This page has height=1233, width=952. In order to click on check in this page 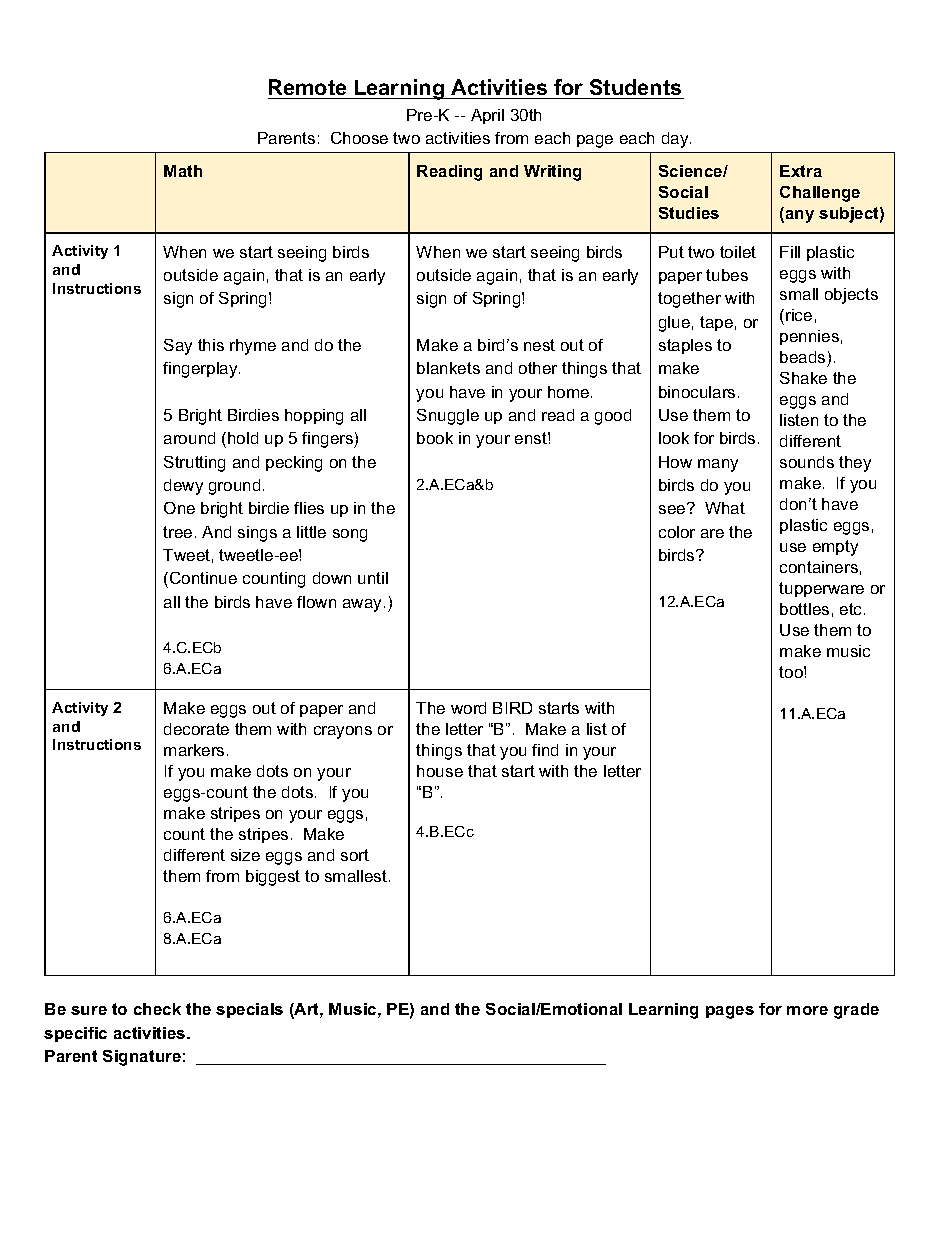, I will do `click(157, 1009)`.
